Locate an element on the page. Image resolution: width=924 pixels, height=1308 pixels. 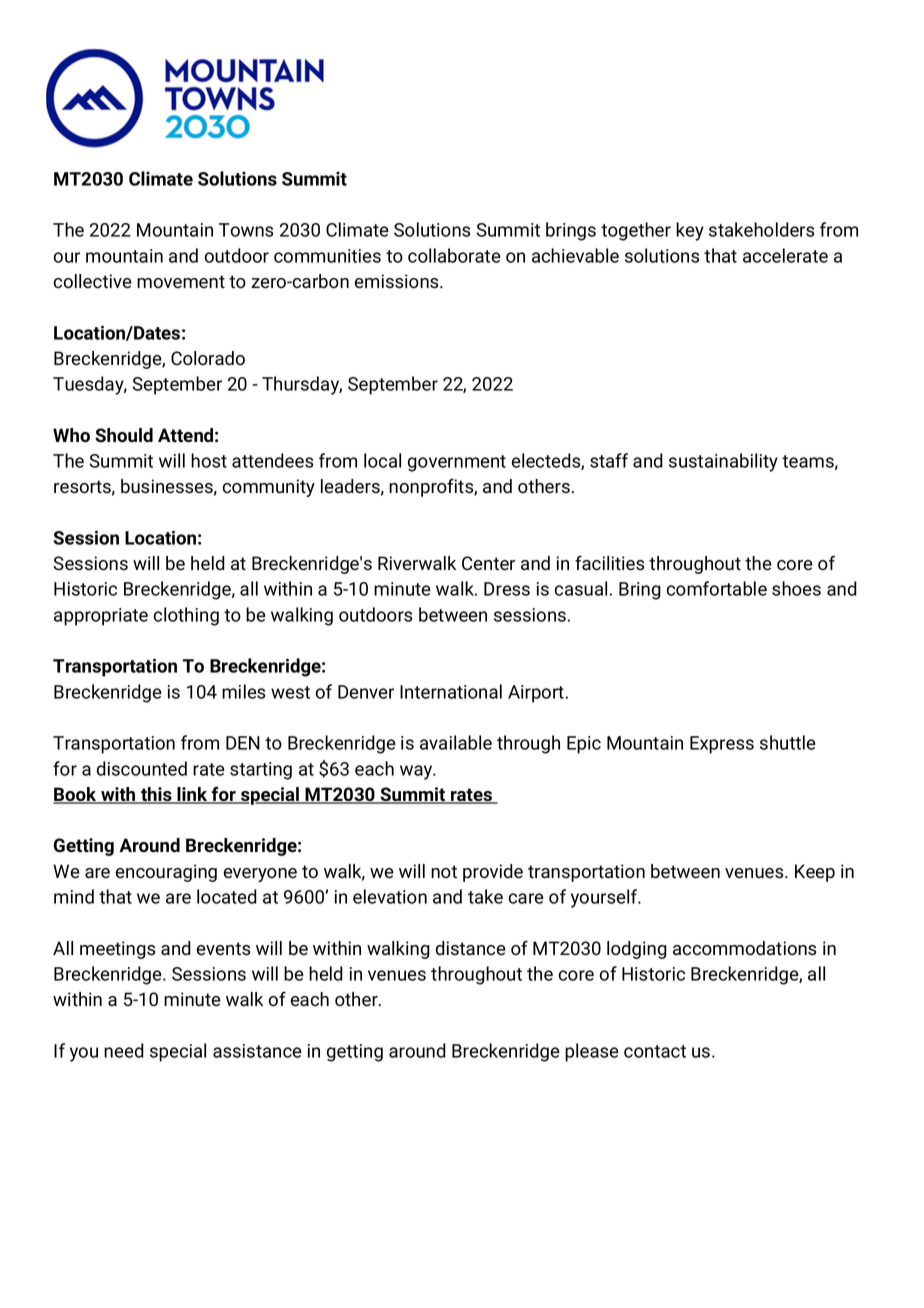
key is located at coordinates (690, 231).
